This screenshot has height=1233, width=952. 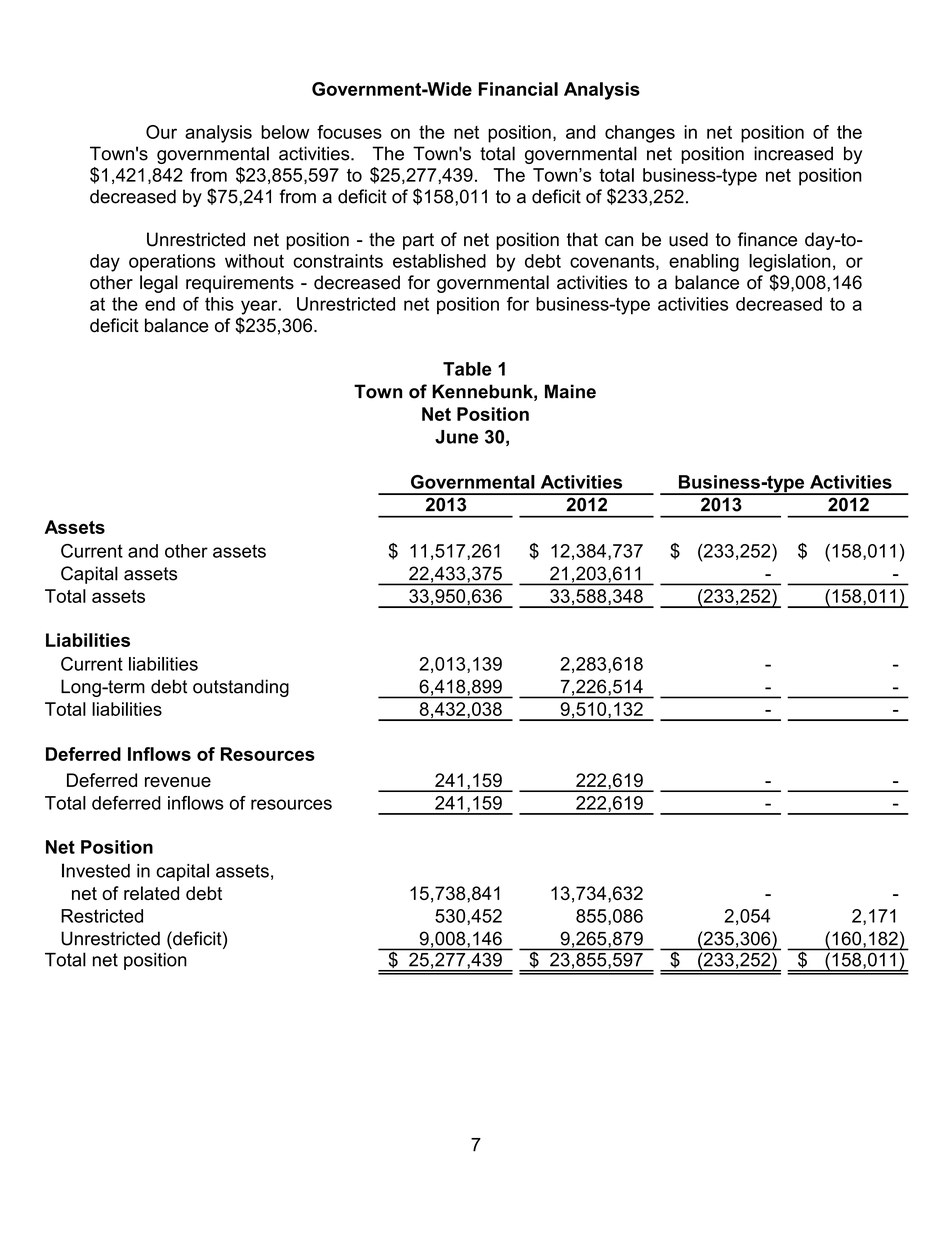 What do you see at coordinates (640, 134) in the screenshot?
I see `changes` at bounding box center [640, 134].
